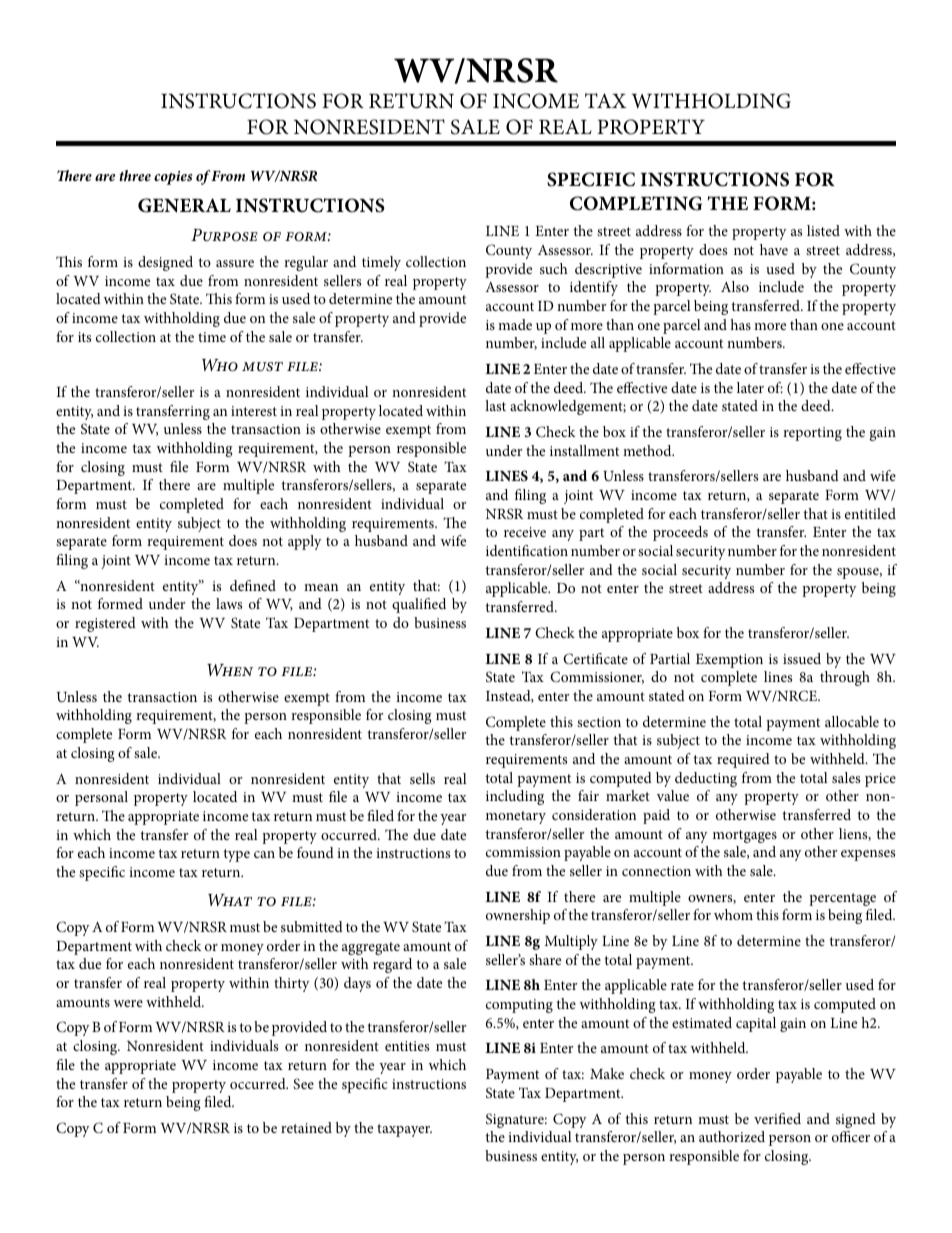 The image size is (952, 1233). Describe the element at coordinates (802, 658) in the image. I see `issued` at that location.
